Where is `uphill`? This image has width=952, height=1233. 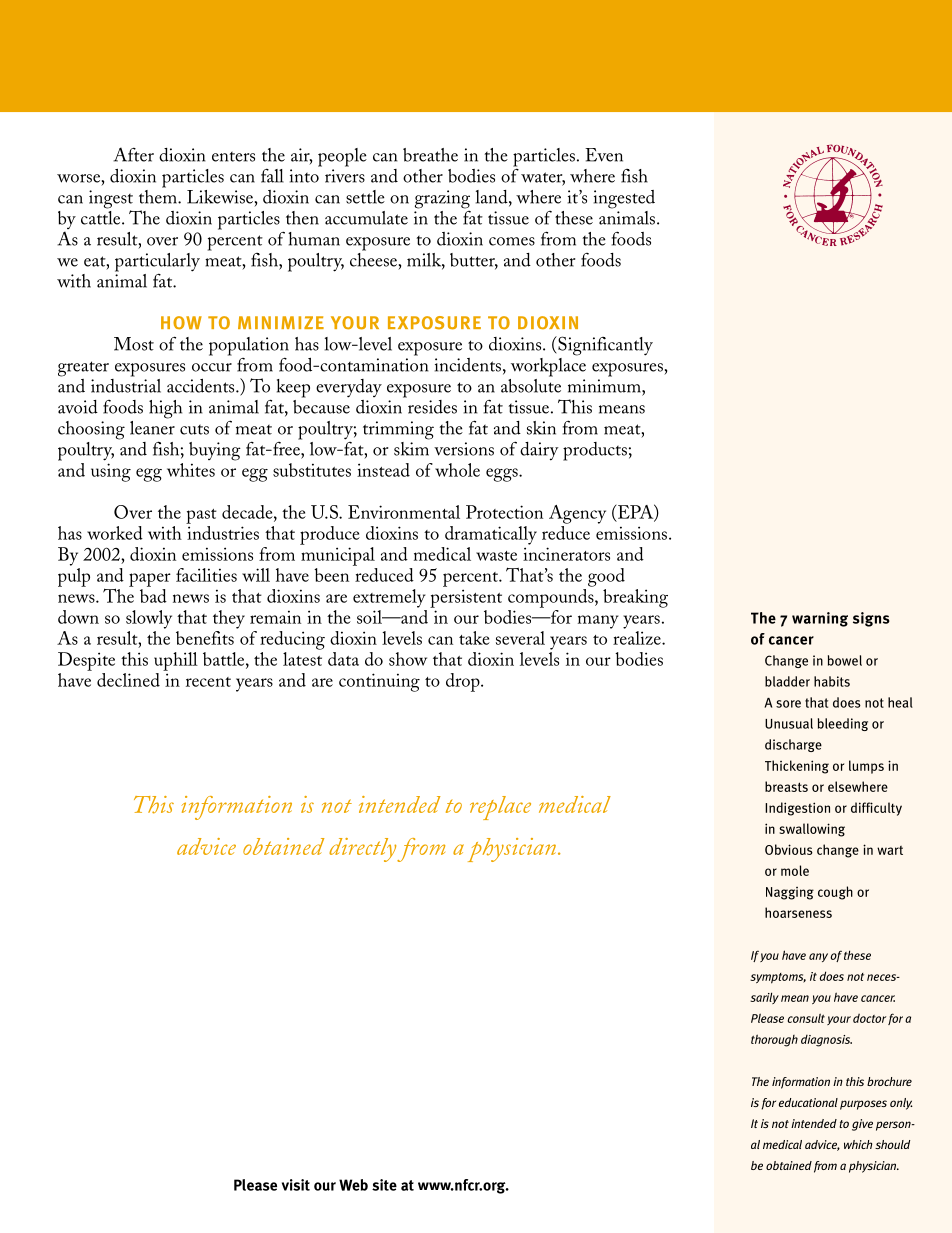
uphill is located at coordinates (176, 661).
